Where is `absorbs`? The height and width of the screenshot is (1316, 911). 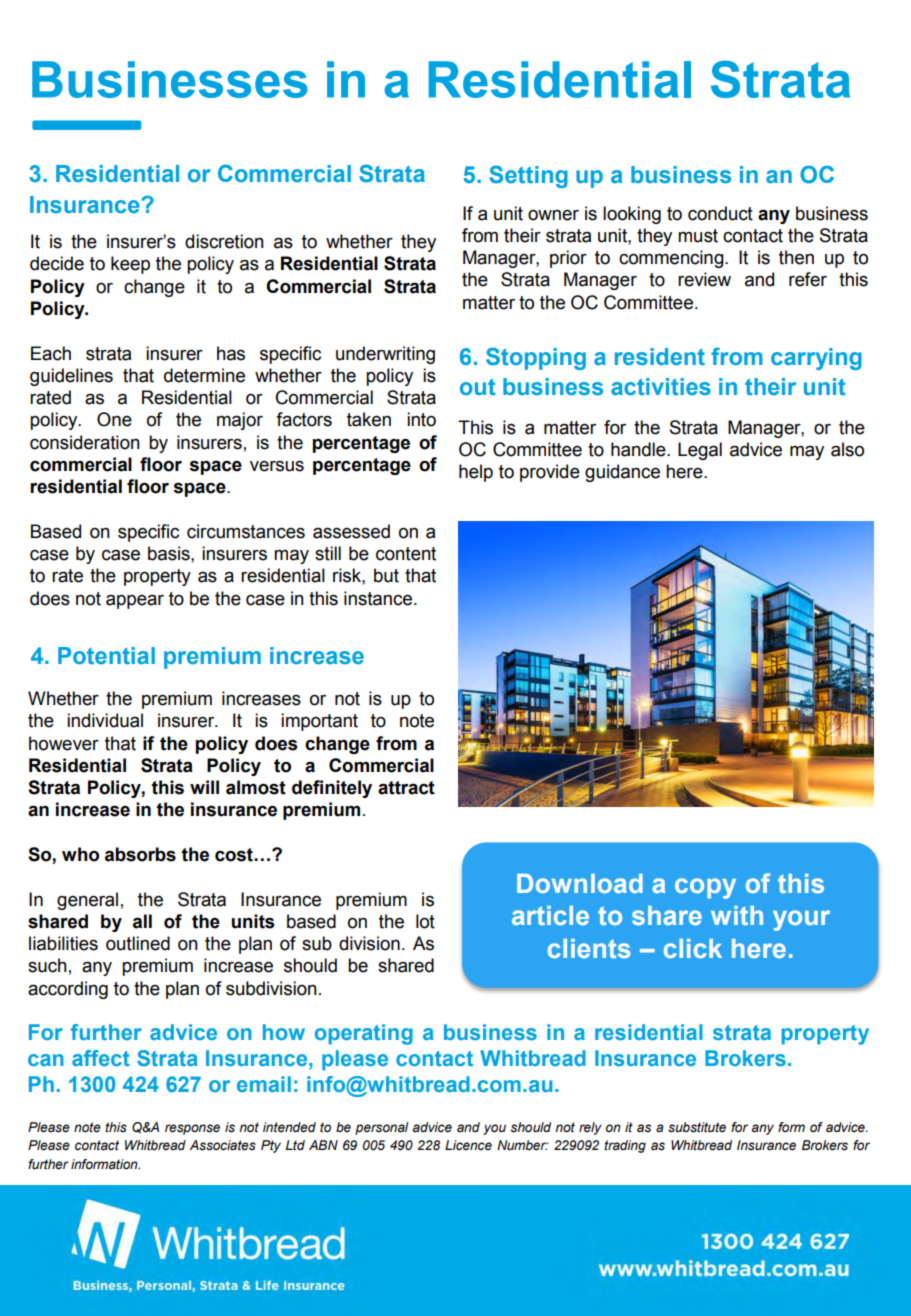
absorbs is located at coordinates (140, 854).
